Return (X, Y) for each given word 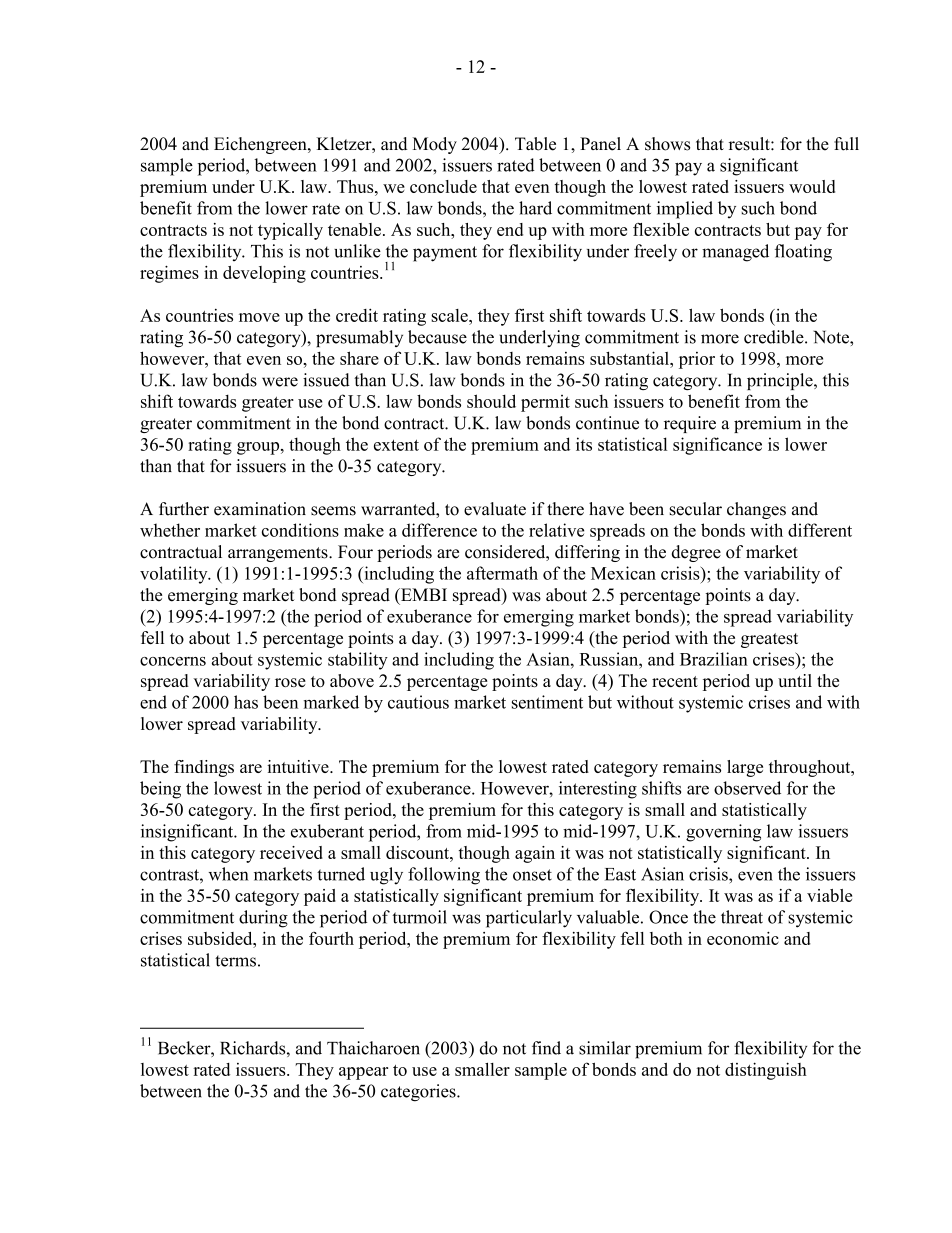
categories (419, 1093)
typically (290, 231)
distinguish (766, 1071)
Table (535, 144)
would (812, 186)
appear (363, 1073)
